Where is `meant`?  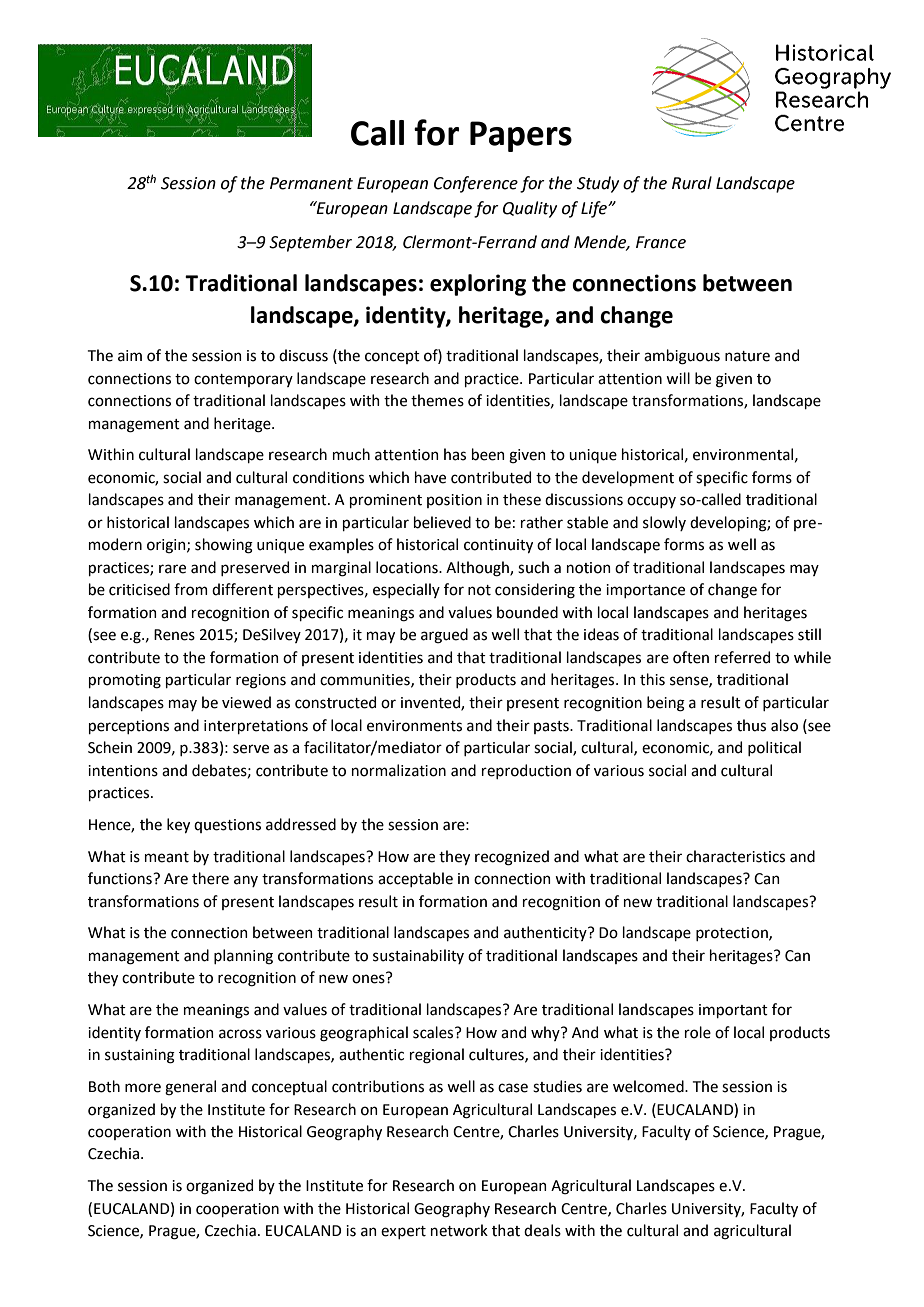
meant is located at coordinates (167, 857).
